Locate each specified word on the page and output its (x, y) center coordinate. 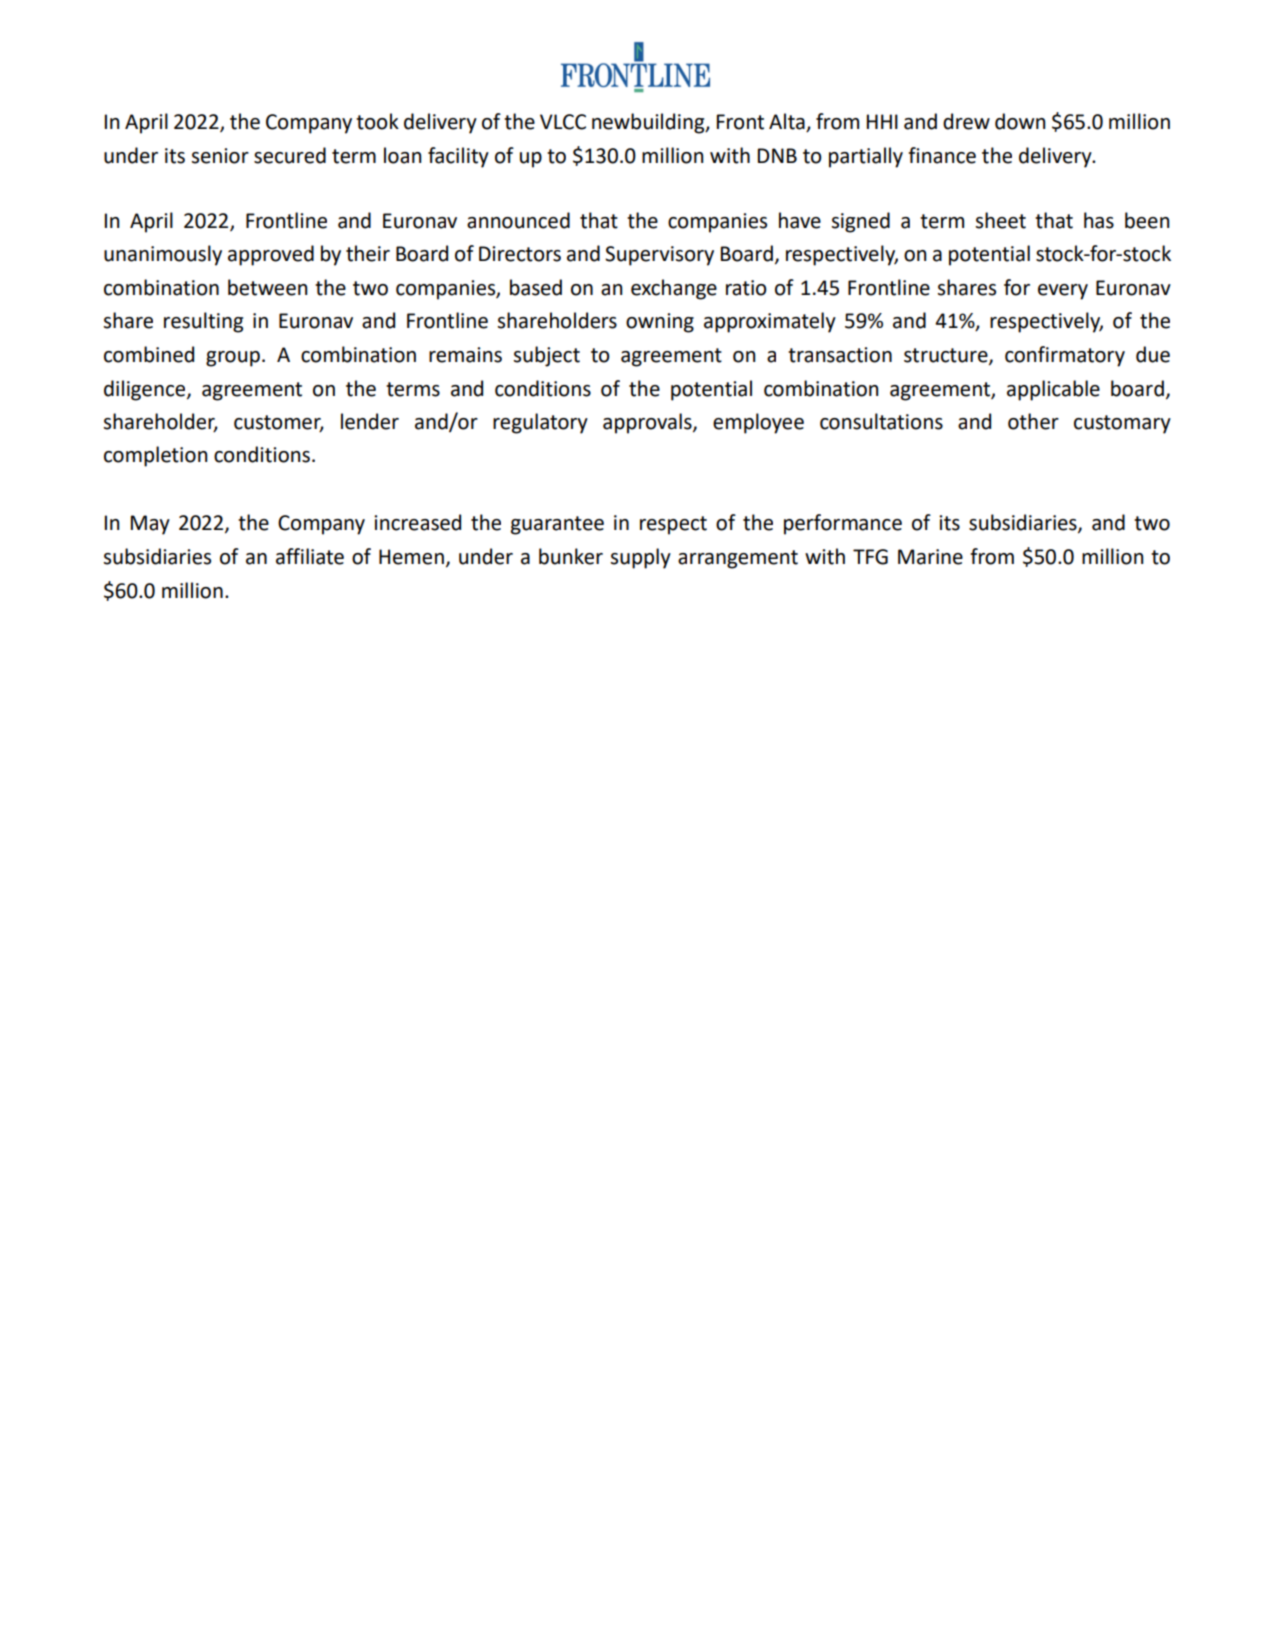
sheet (1001, 220)
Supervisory (659, 256)
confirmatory (1065, 356)
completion (155, 456)
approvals (648, 423)
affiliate (310, 556)
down (1020, 121)
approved (271, 255)
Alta (788, 122)
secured (290, 155)
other (1033, 421)
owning (660, 323)
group (233, 359)
